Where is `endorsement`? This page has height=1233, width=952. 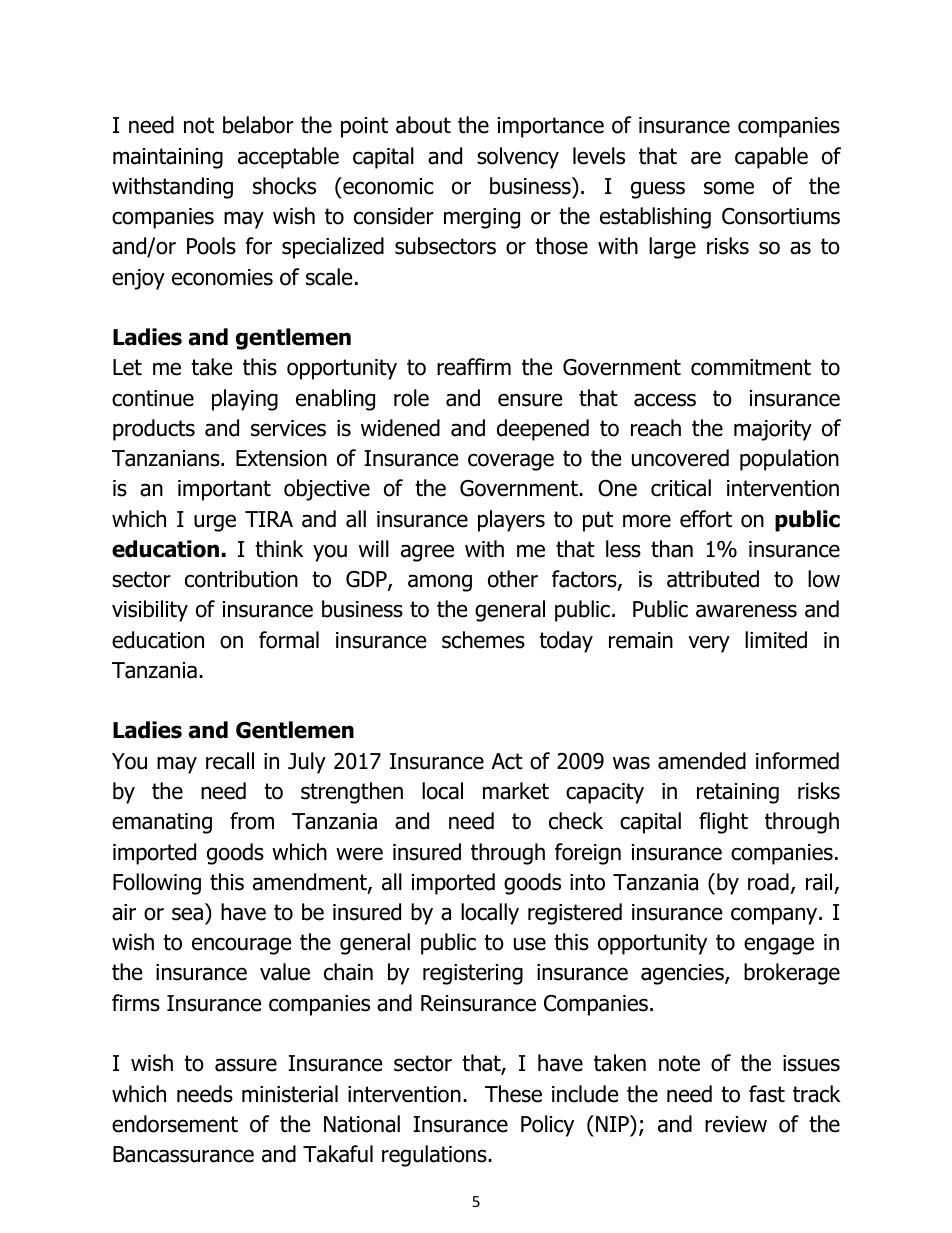
endorsement is located at coordinates (175, 1124).
